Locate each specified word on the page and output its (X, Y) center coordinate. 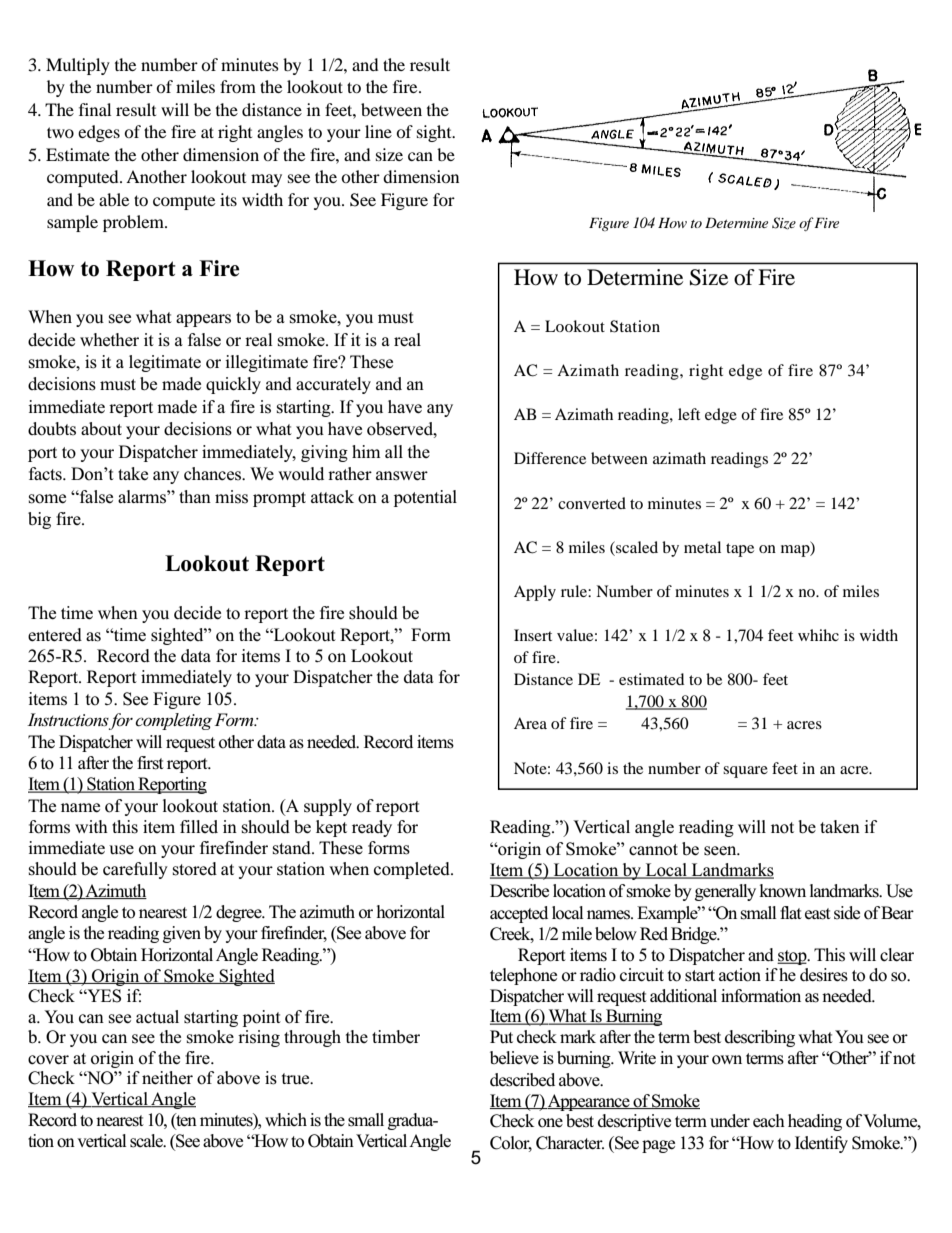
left (689, 414)
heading (815, 1122)
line (378, 131)
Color (511, 1143)
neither (167, 1078)
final (95, 109)
